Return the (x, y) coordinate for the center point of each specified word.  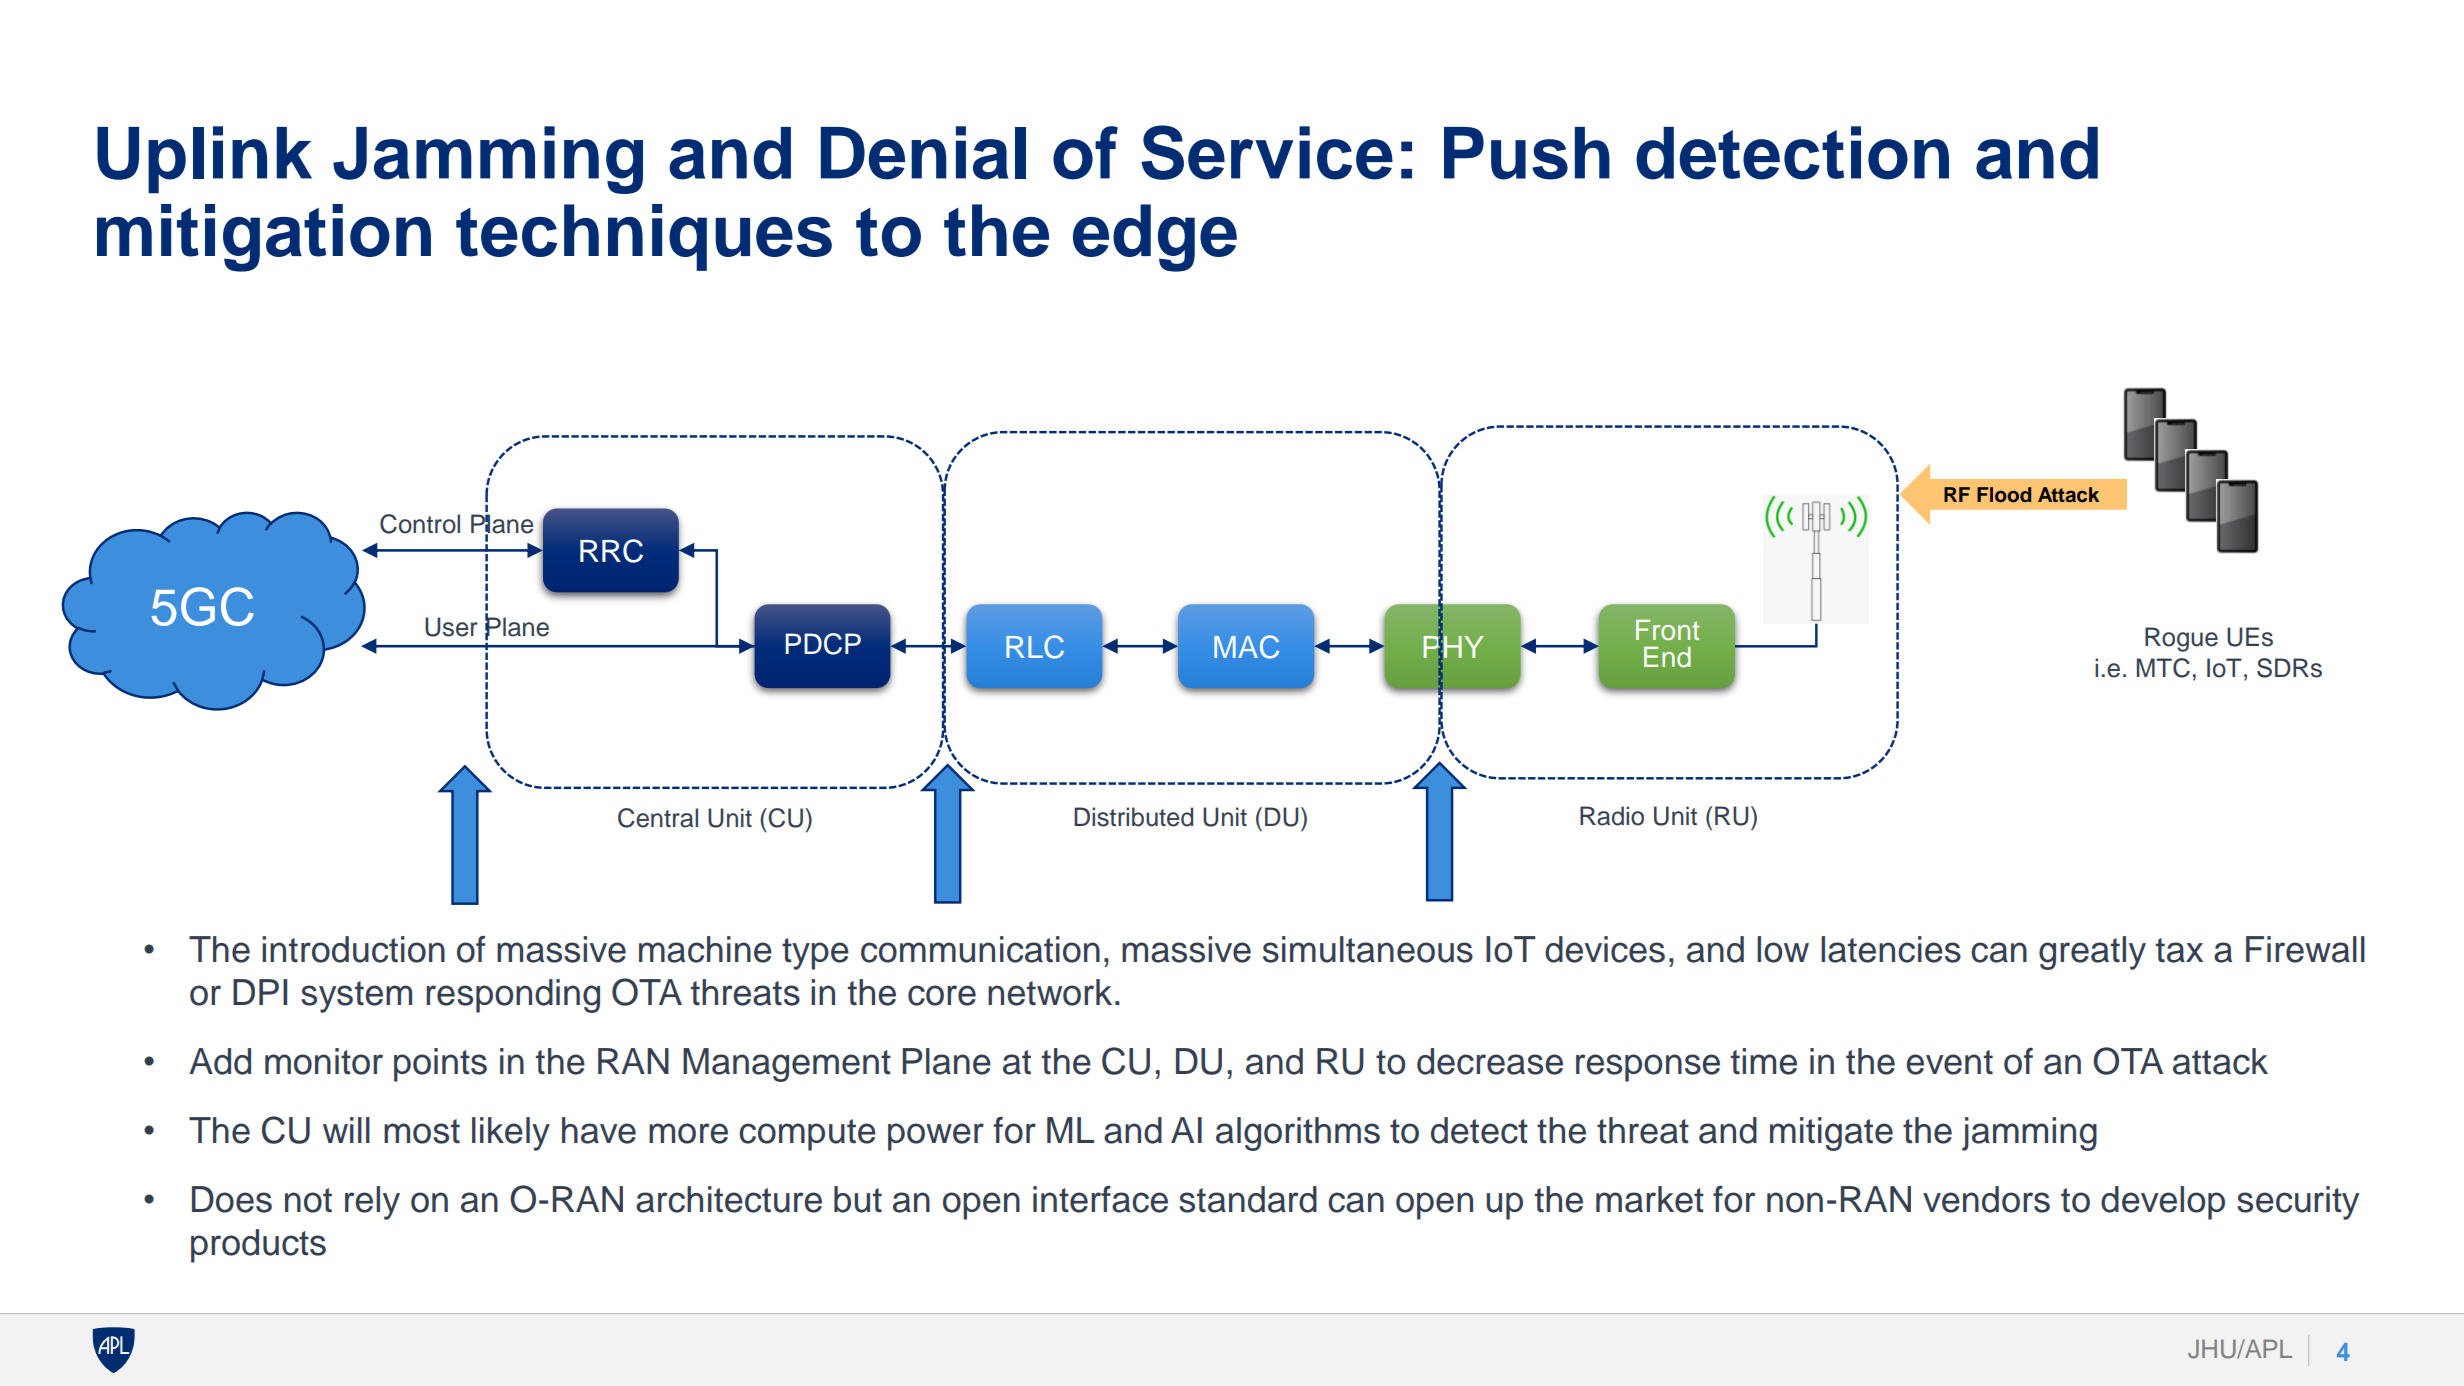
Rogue (2181, 639)
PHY (1453, 646)
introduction (353, 949)
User (451, 627)
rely (372, 1203)
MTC (2163, 668)
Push (1527, 153)
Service (1267, 152)
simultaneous (1368, 949)
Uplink (204, 160)
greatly (2092, 953)
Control (420, 524)
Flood (2004, 495)
